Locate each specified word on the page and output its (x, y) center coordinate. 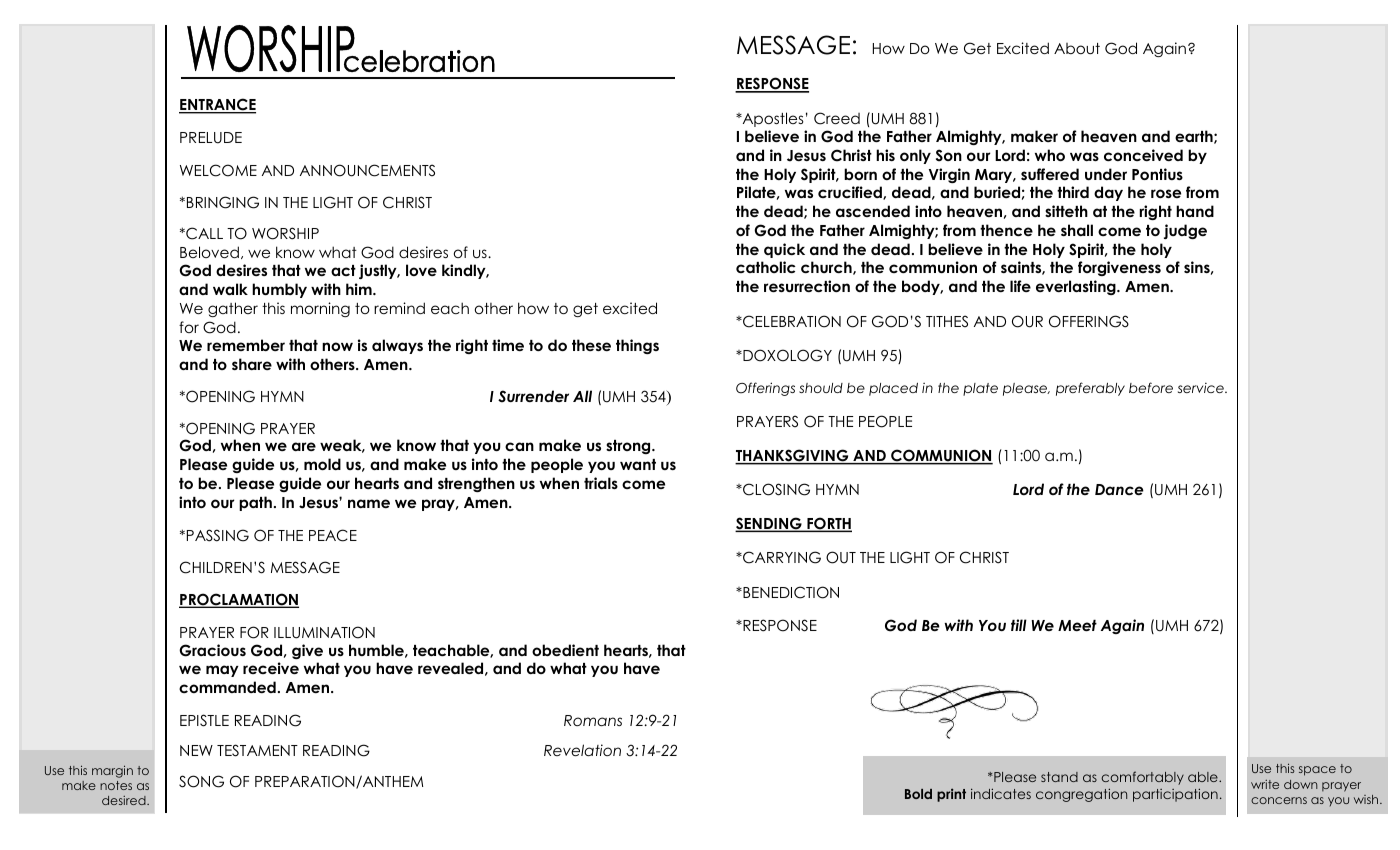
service (1202, 387)
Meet (1077, 625)
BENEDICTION (790, 592)
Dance (1119, 489)
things (637, 346)
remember (246, 345)
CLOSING (775, 489)
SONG (201, 781)
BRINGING (223, 202)
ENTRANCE (217, 106)
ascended (873, 211)
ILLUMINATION (324, 632)
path (255, 503)
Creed (837, 118)
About (1077, 48)
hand (1195, 211)
